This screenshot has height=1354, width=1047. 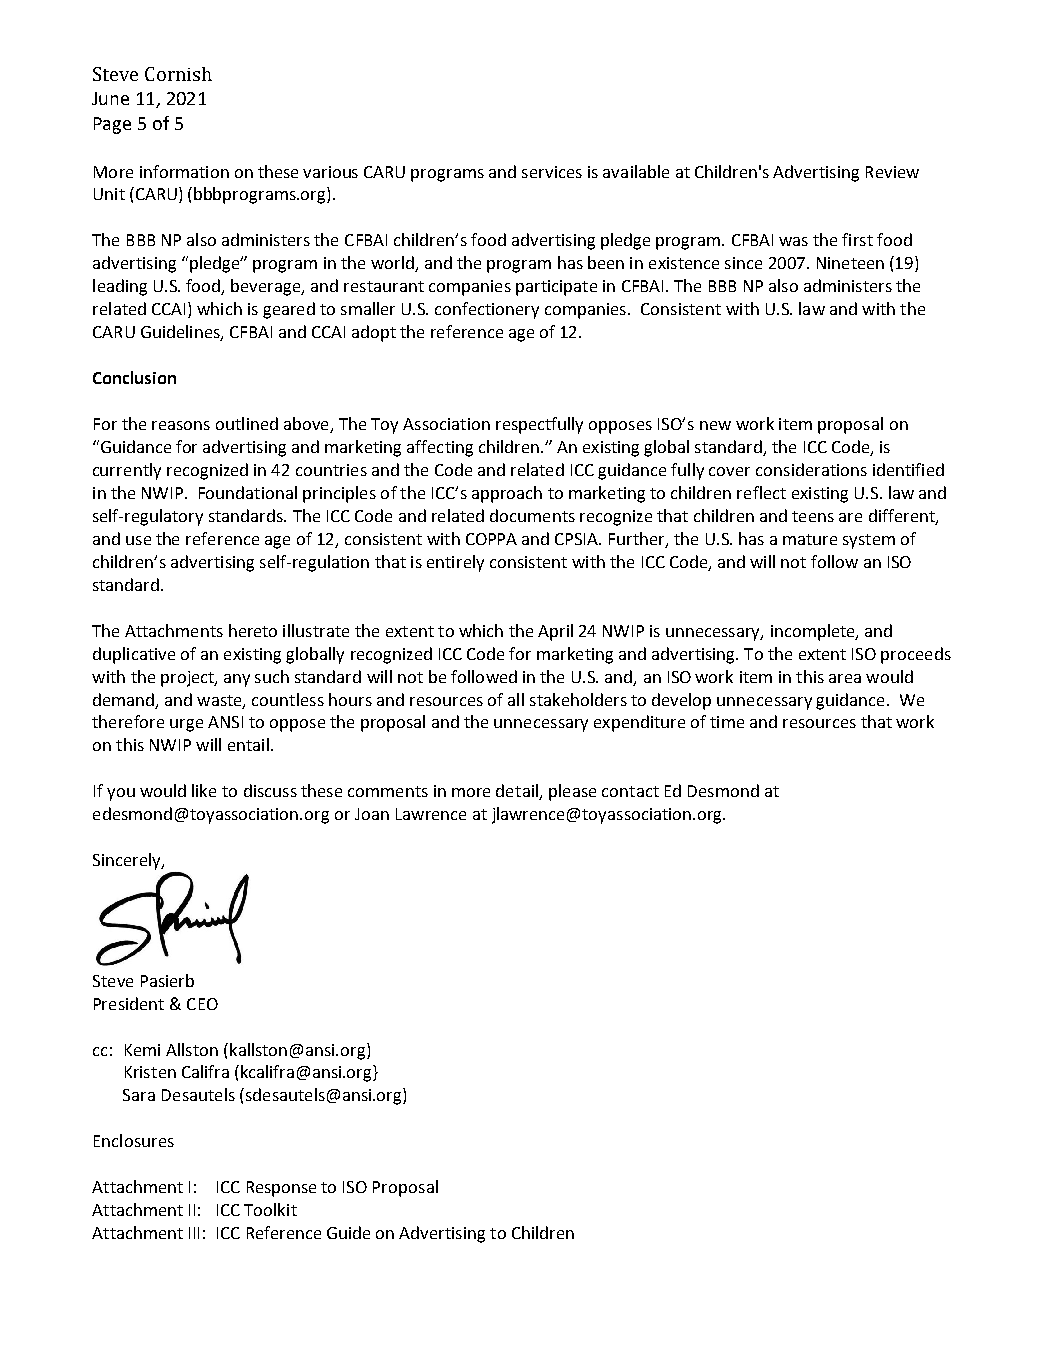 I want to click on project, so click(x=189, y=679).
